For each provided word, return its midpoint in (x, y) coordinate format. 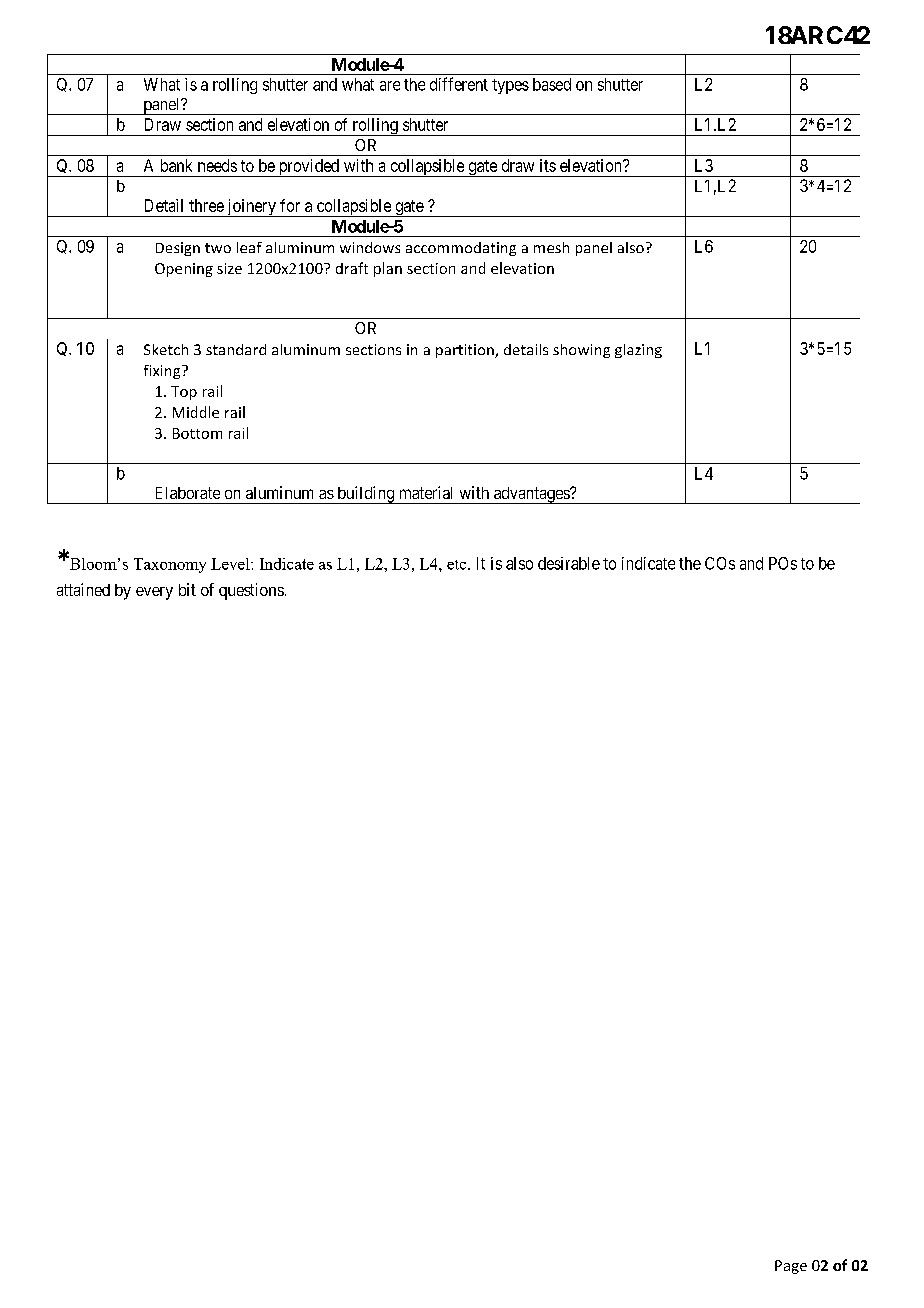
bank (176, 165)
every (154, 593)
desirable (569, 563)
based (552, 84)
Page (791, 1267)
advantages (531, 495)
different (459, 84)
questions (251, 591)
